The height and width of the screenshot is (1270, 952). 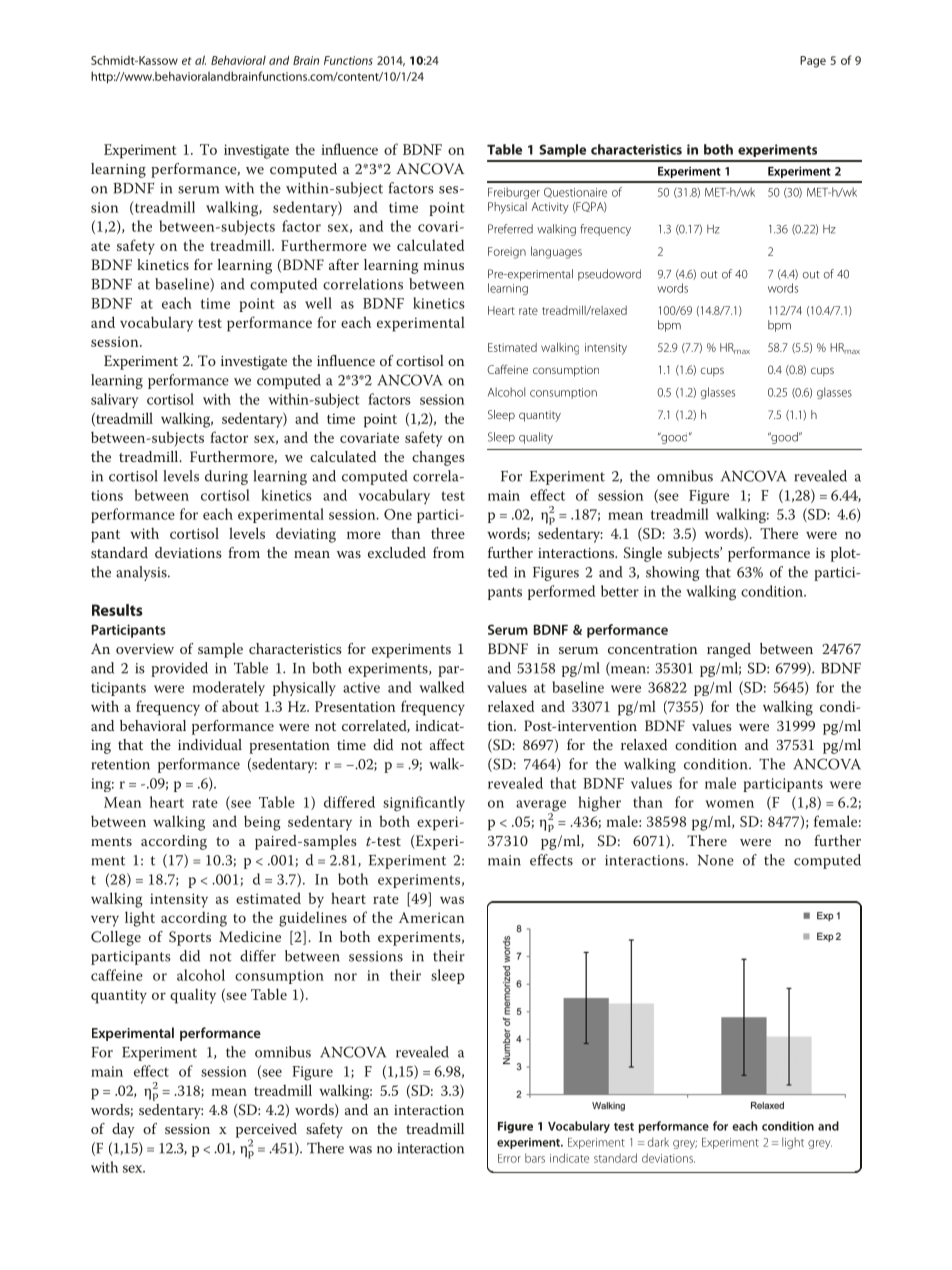 I want to click on Page, so click(x=813, y=62).
